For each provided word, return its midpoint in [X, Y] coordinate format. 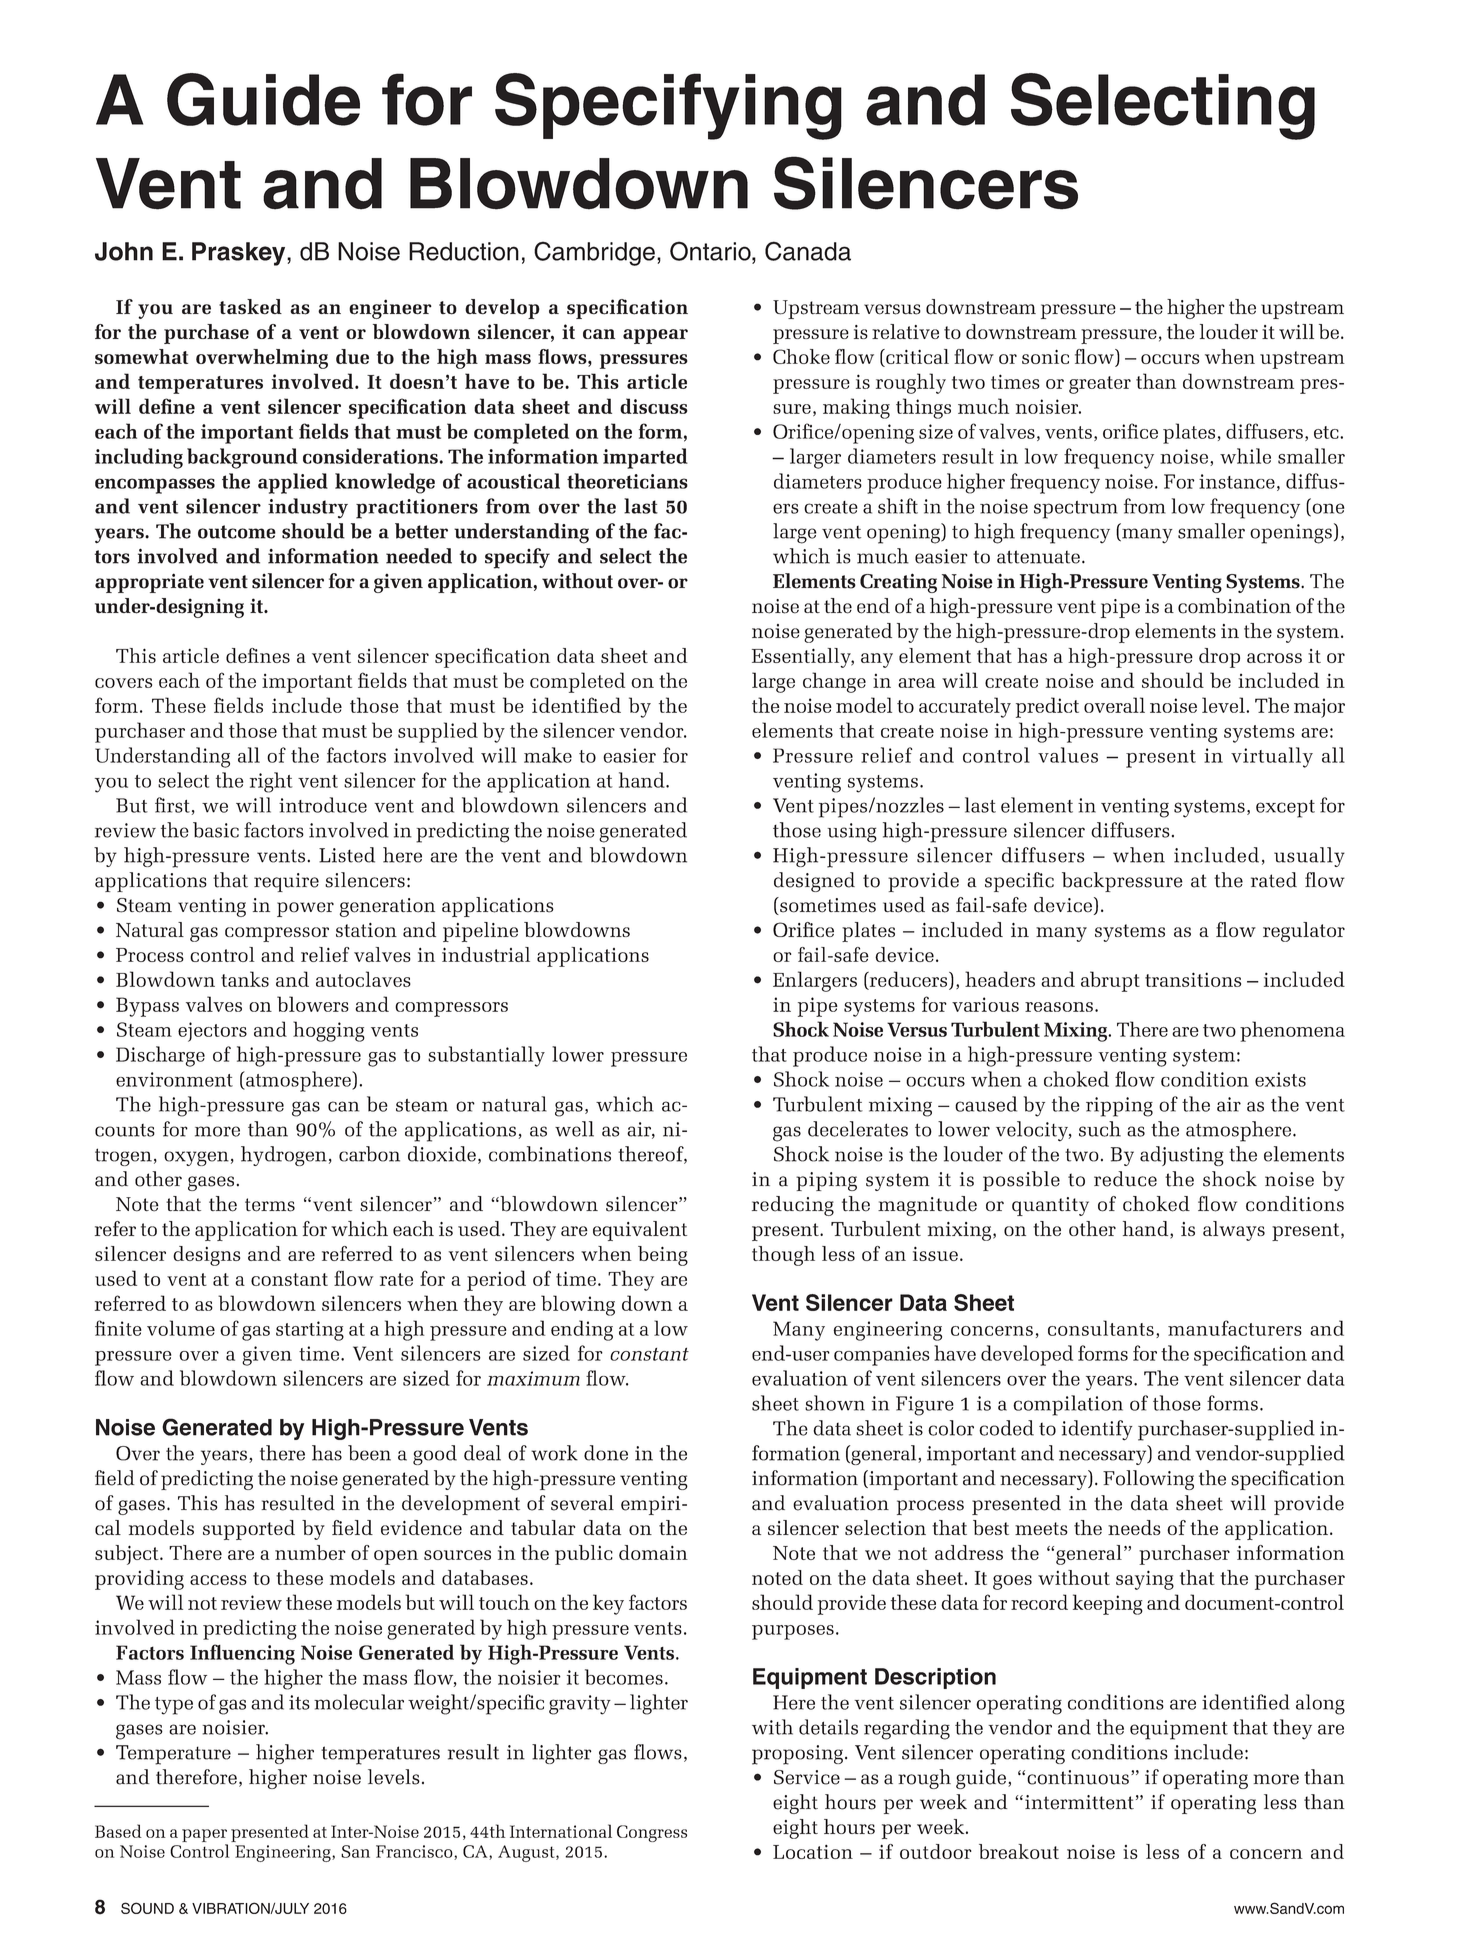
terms [270, 1205]
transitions [1193, 979]
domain [653, 1552]
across [1274, 658]
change [834, 682]
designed [814, 882]
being [663, 1256]
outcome [237, 532]
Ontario [711, 251]
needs [1134, 1527]
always [1234, 1231]
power [305, 909]
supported [249, 1530]
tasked [250, 307]
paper [205, 1837]
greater [1100, 385]
